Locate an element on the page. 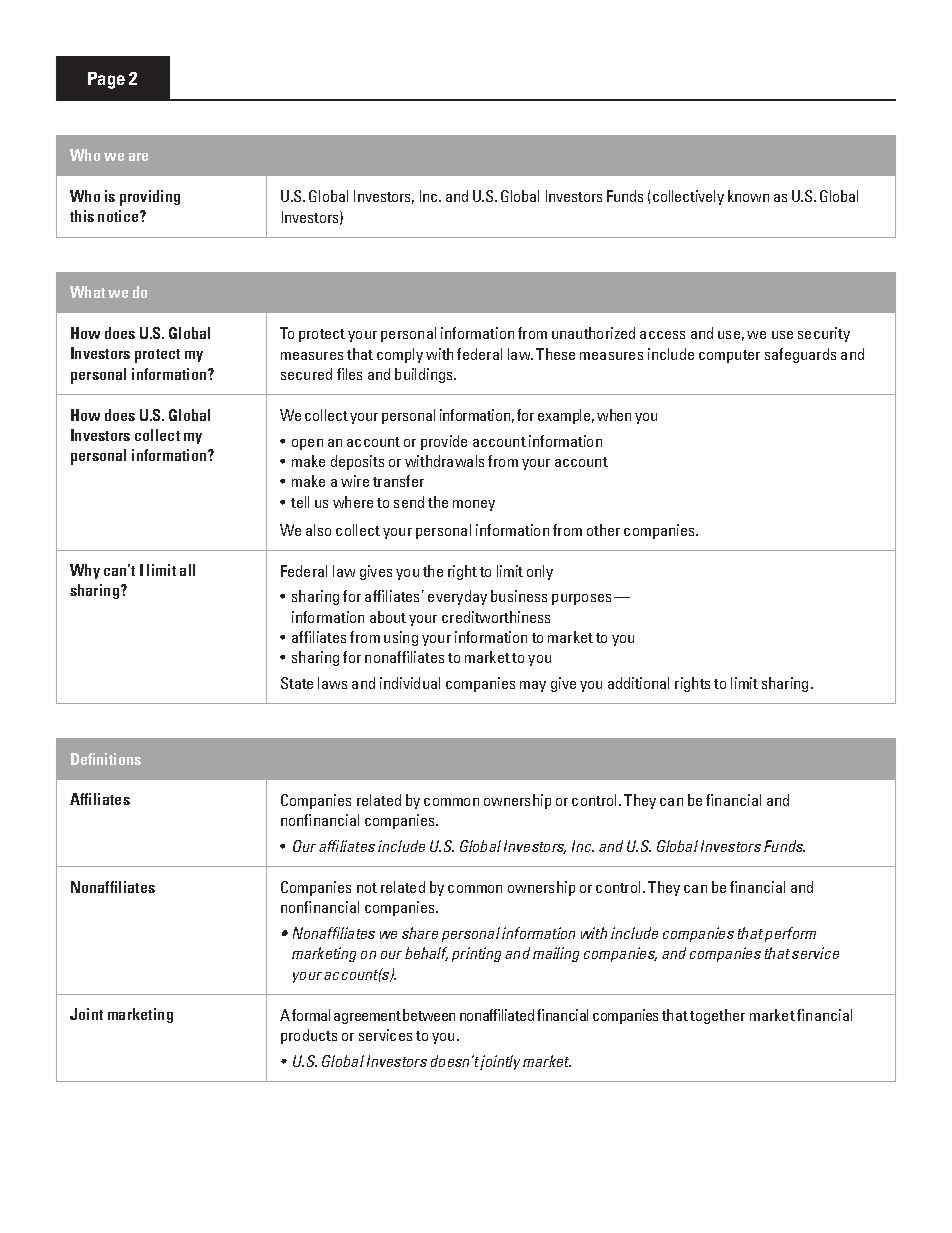 The image size is (952, 1233). all is located at coordinates (187, 570).
